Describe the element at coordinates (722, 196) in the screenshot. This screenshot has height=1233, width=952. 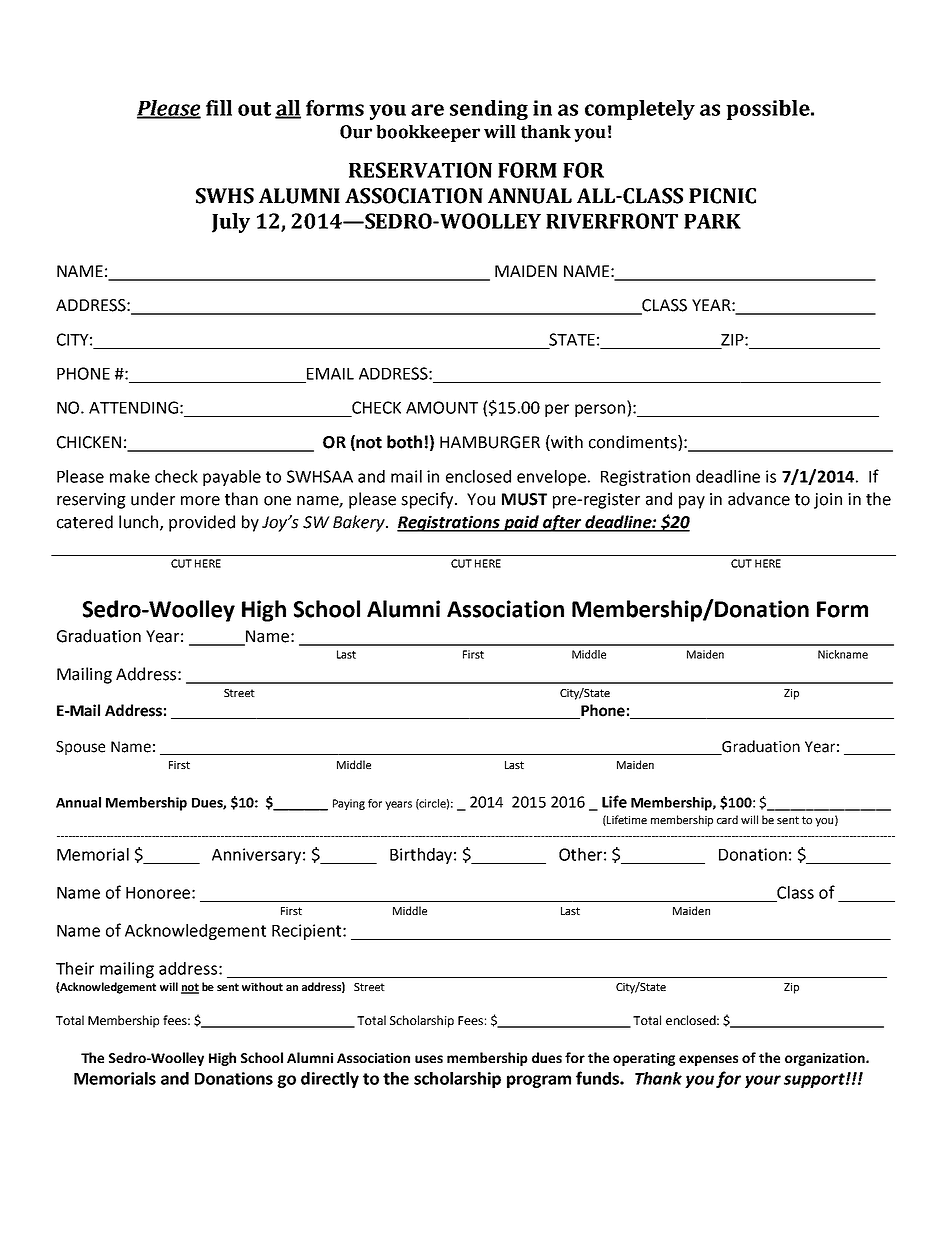
I see `PICNIC` at that location.
